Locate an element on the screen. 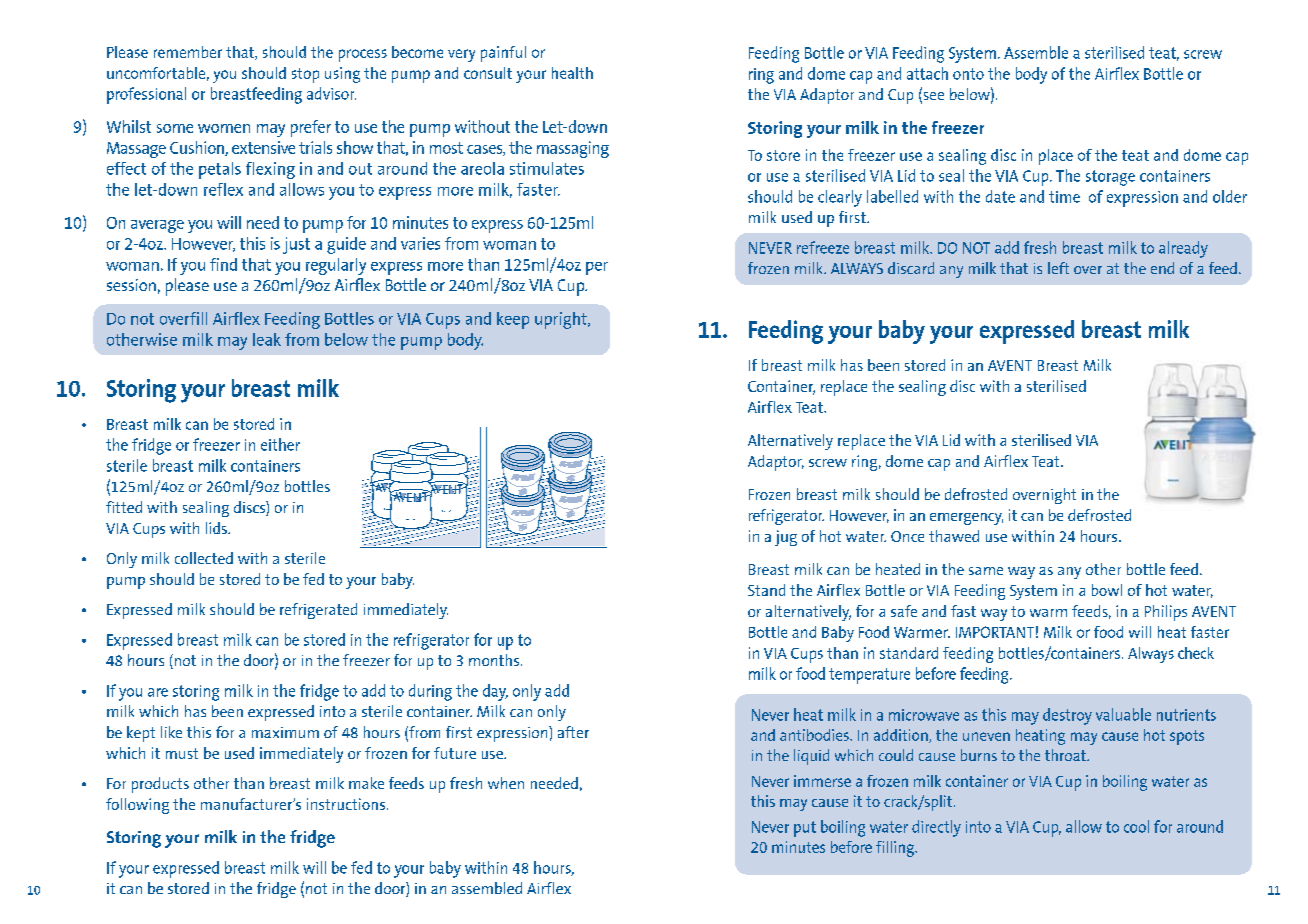  health is located at coordinates (572, 73).
